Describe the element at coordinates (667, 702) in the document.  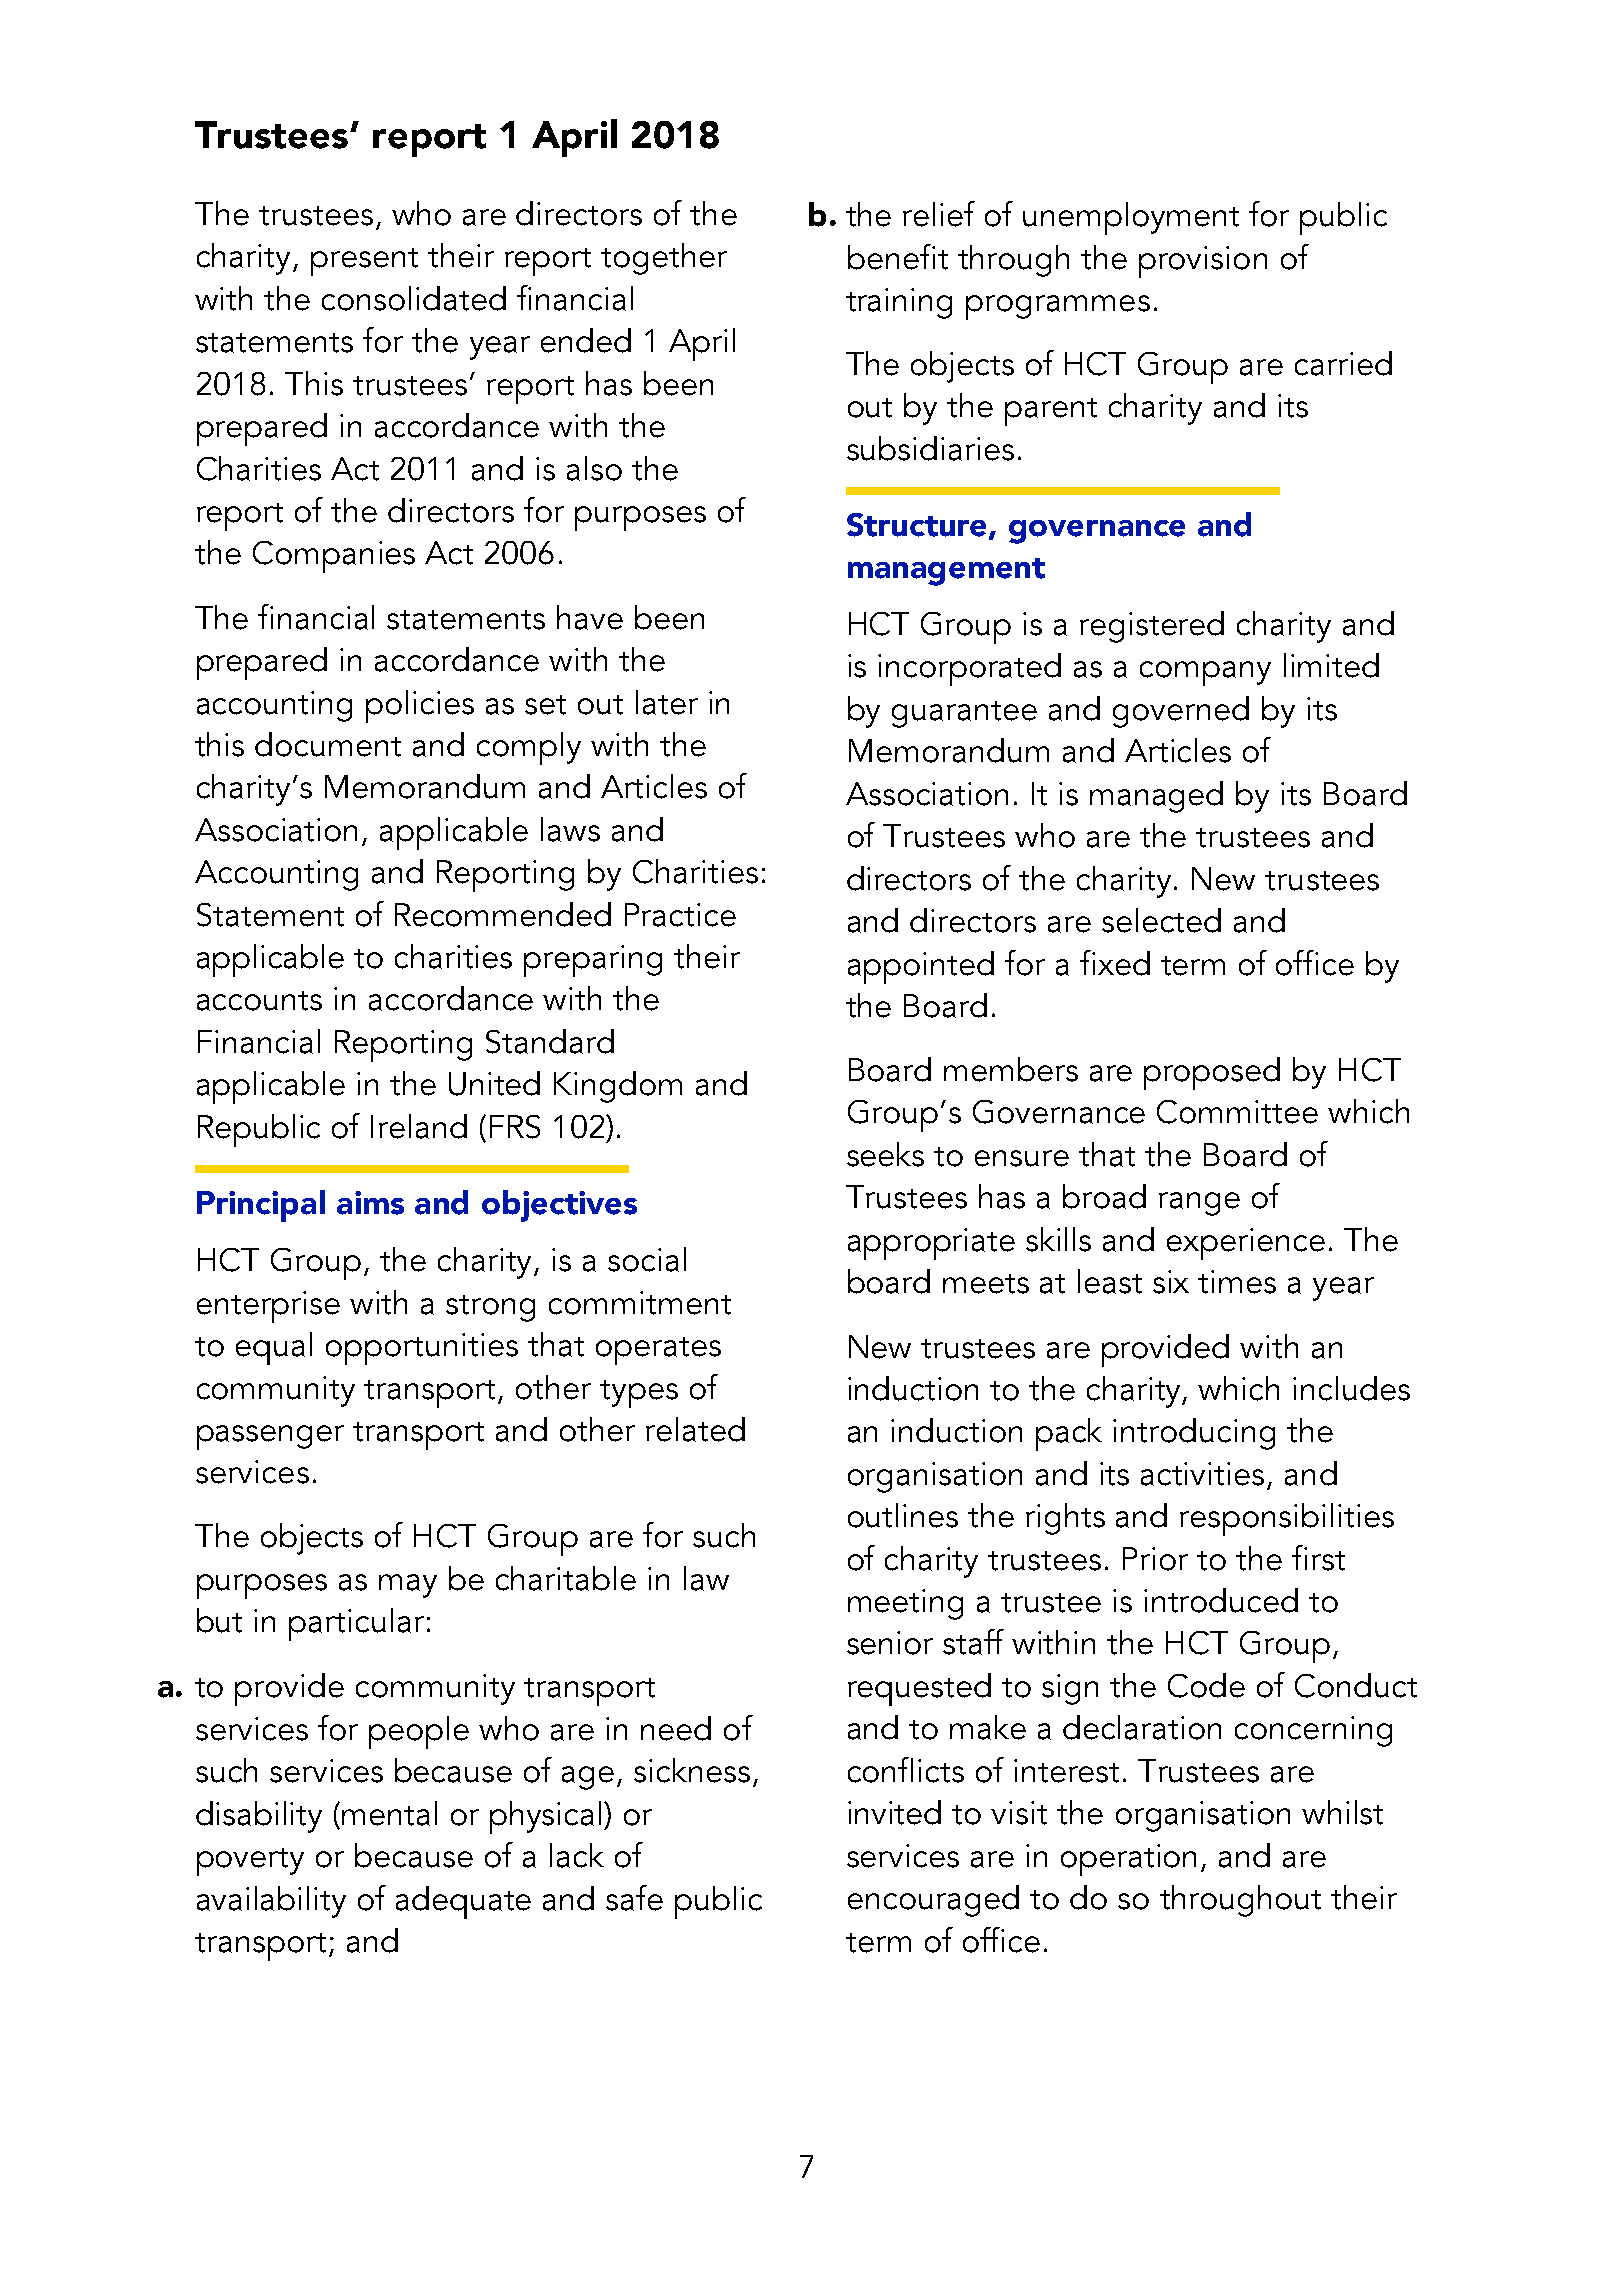
I see `later` at that location.
